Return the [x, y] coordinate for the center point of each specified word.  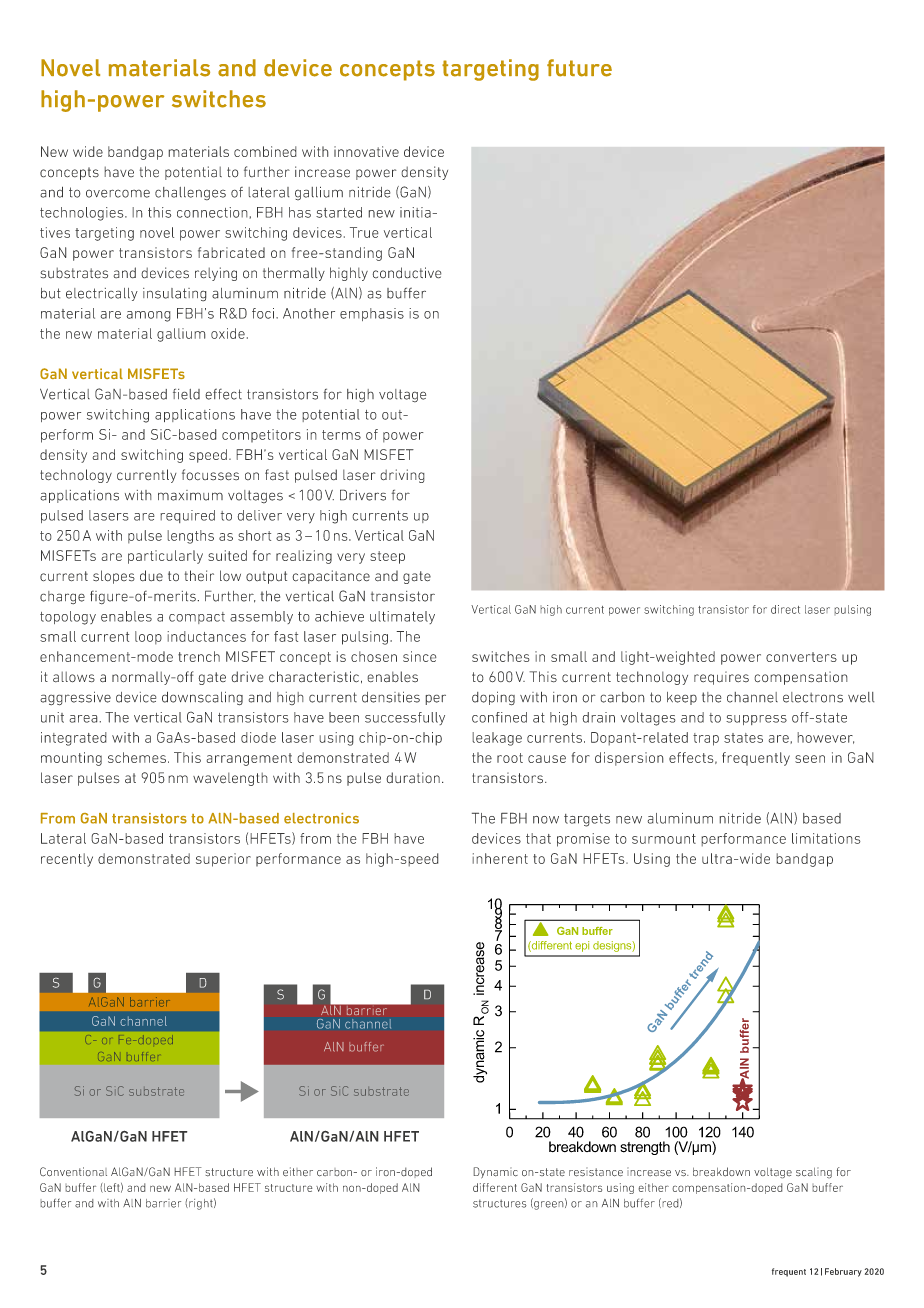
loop [148, 638]
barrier [163, 1203]
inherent [500, 858]
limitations [826, 838]
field [186, 394]
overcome [118, 193]
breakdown [721, 1172]
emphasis [372, 314]
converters [801, 657]
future [579, 68]
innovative [366, 151]
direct [785, 609]
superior [223, 860]
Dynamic [495, 1173]
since [420, 656]
